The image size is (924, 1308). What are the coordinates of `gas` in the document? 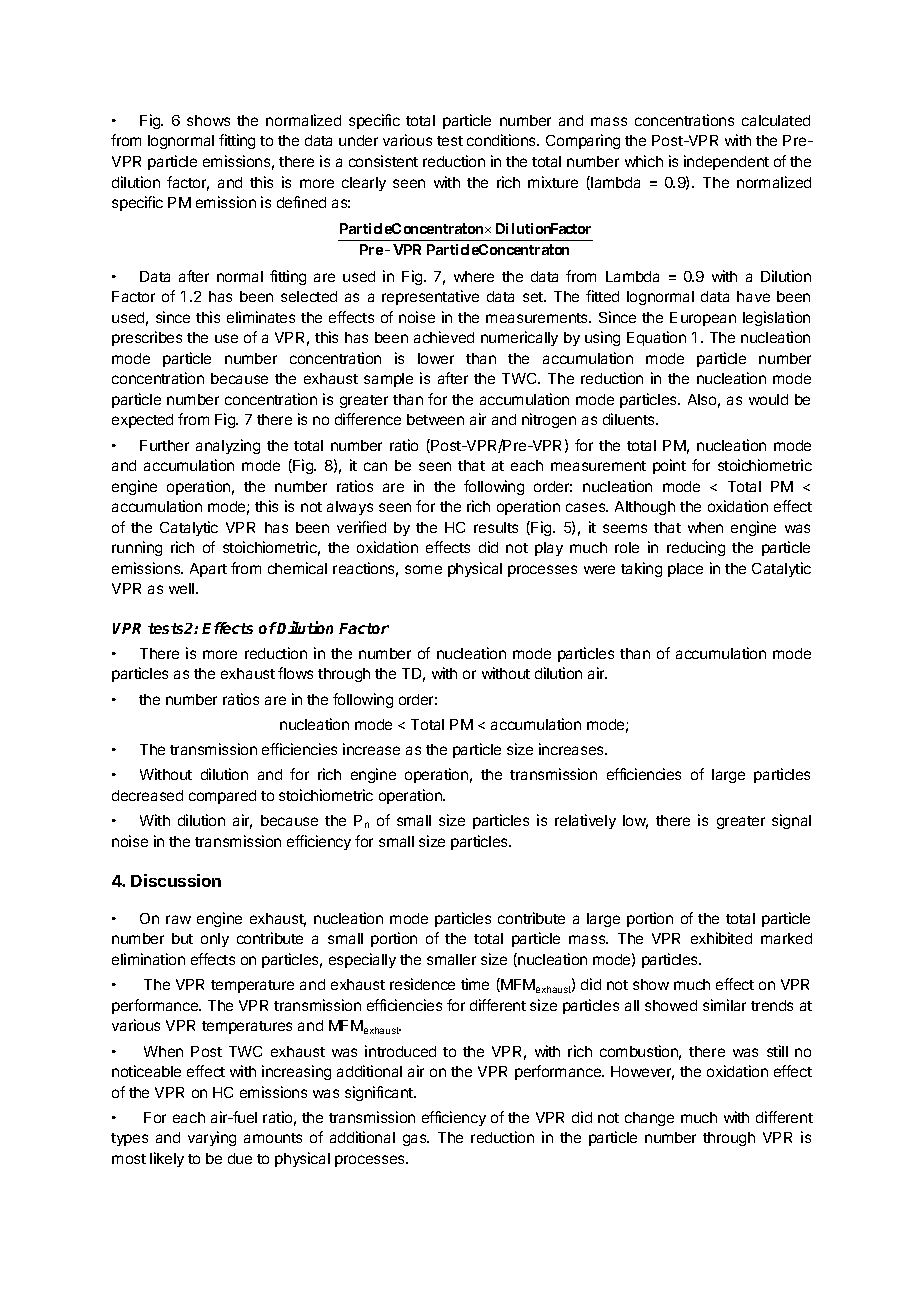 It's located at (416, 1140).
